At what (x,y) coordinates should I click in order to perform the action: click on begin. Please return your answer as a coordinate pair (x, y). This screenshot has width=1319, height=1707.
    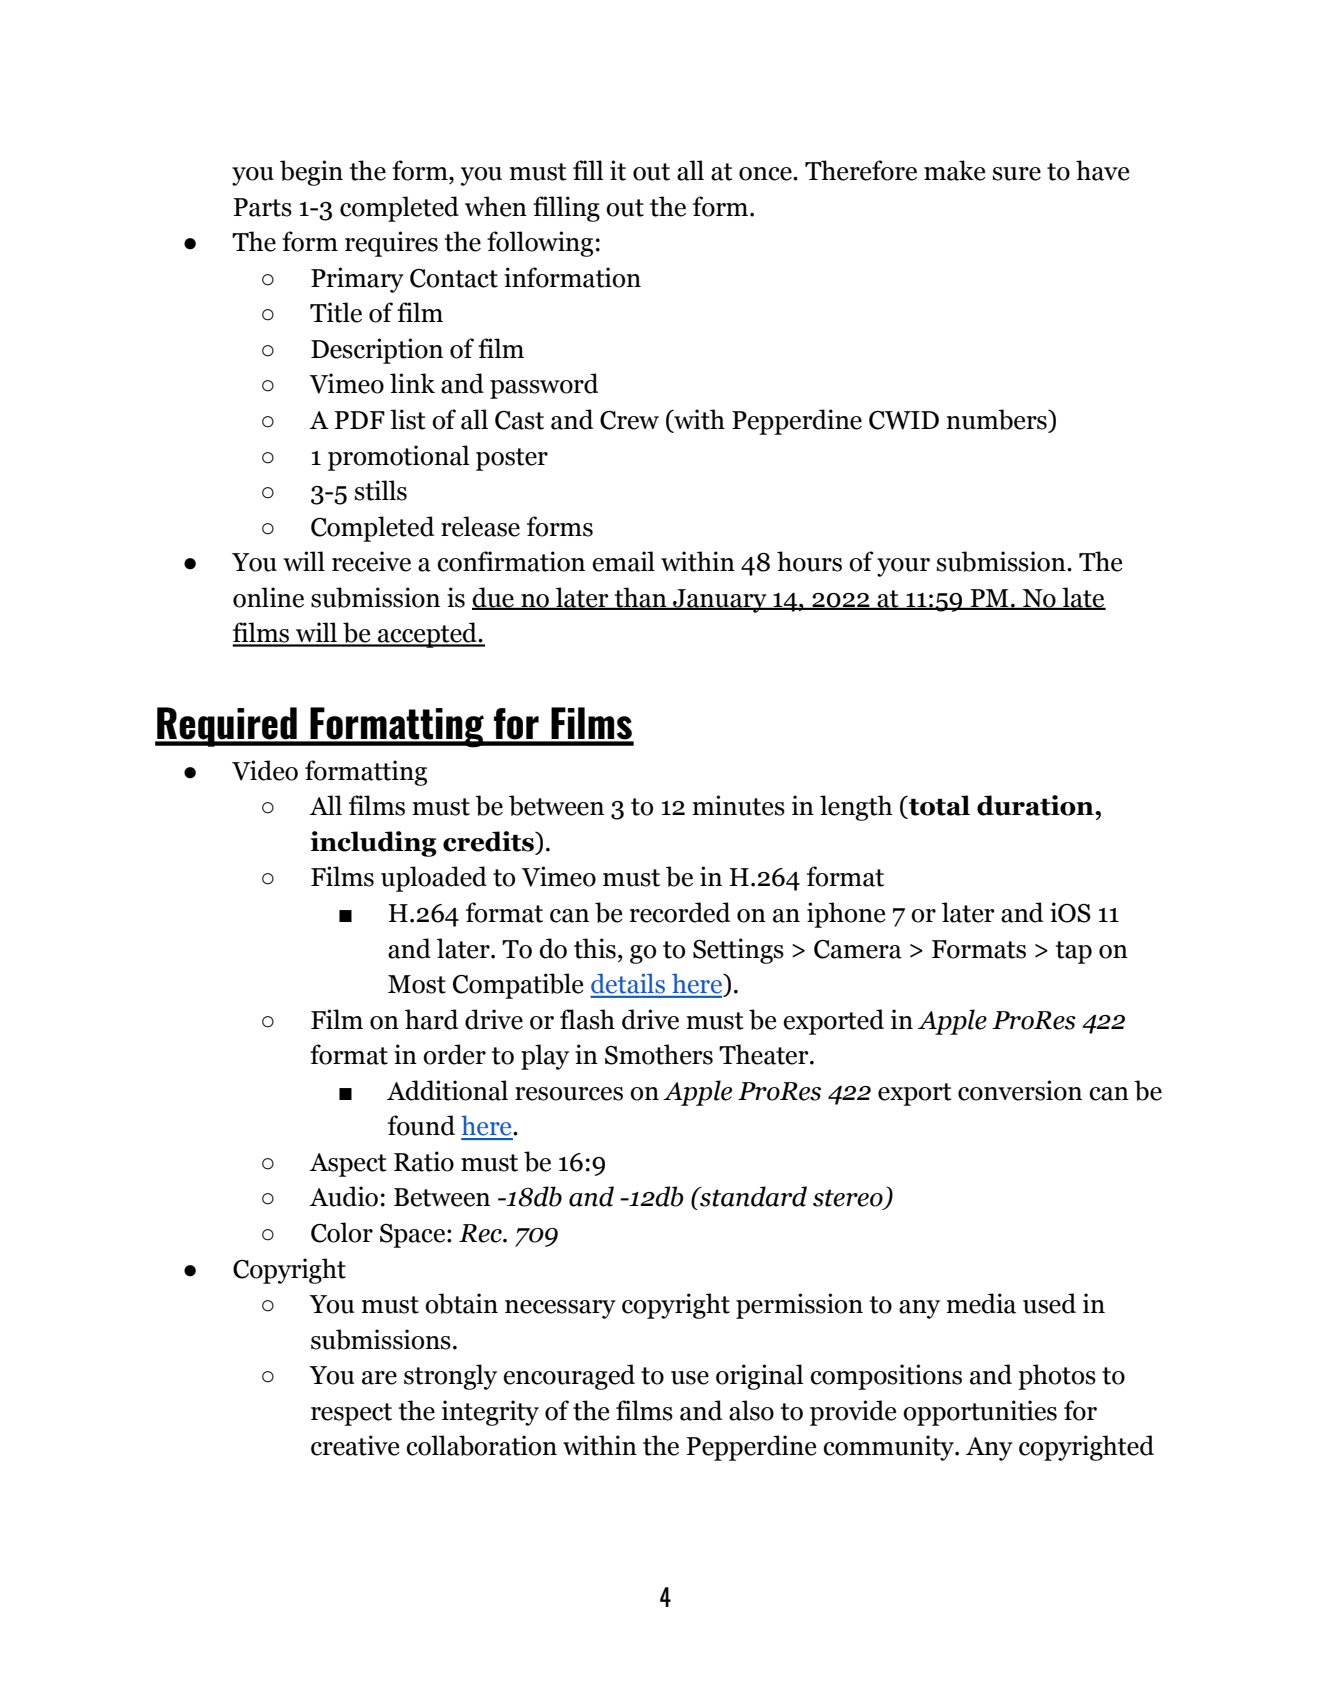
    Looking at the image, I should click on (311, 173).
